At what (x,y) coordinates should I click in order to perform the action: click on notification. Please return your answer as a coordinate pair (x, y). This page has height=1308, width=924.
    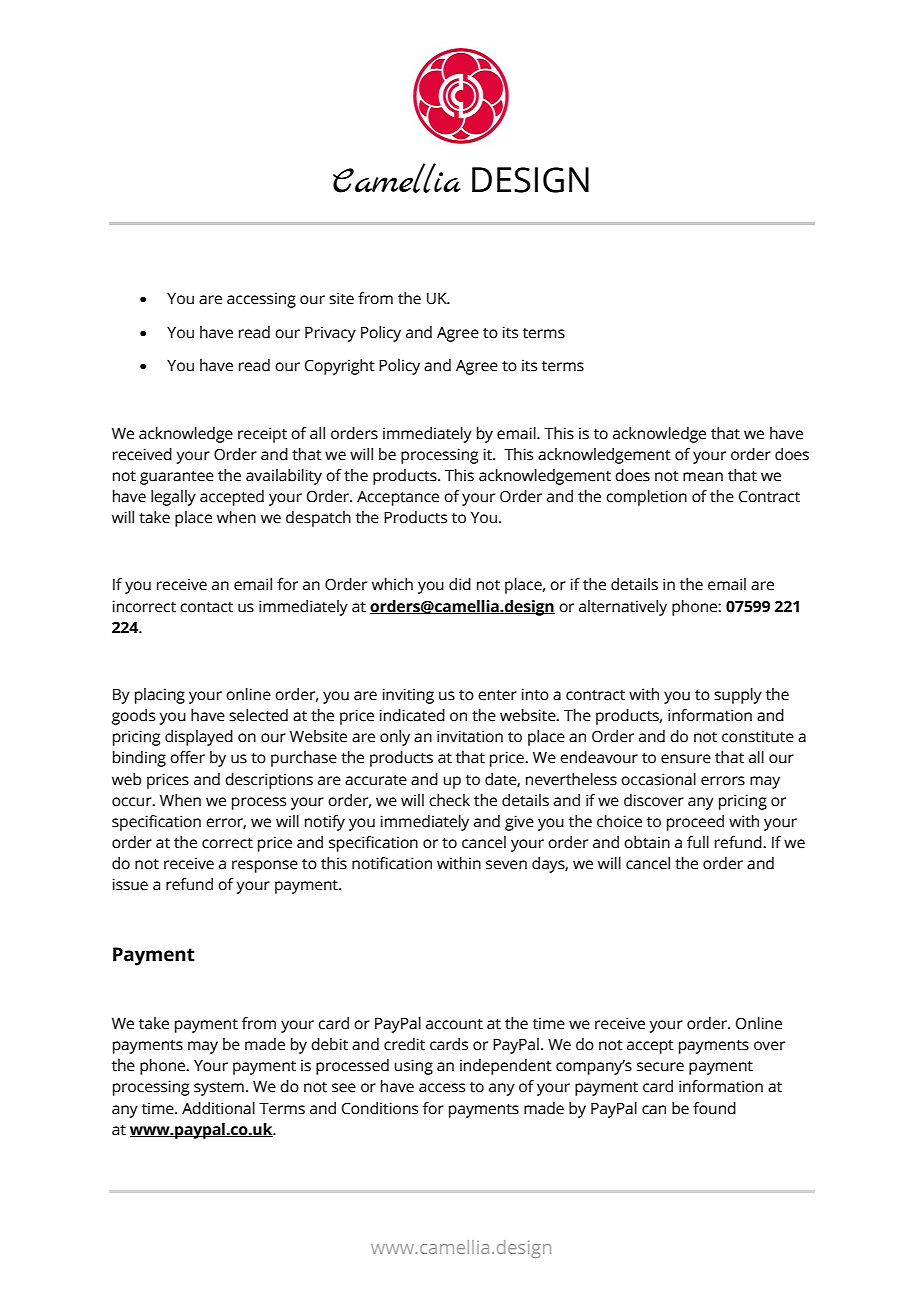
    Looking at the image, I should click on (392, 863).
